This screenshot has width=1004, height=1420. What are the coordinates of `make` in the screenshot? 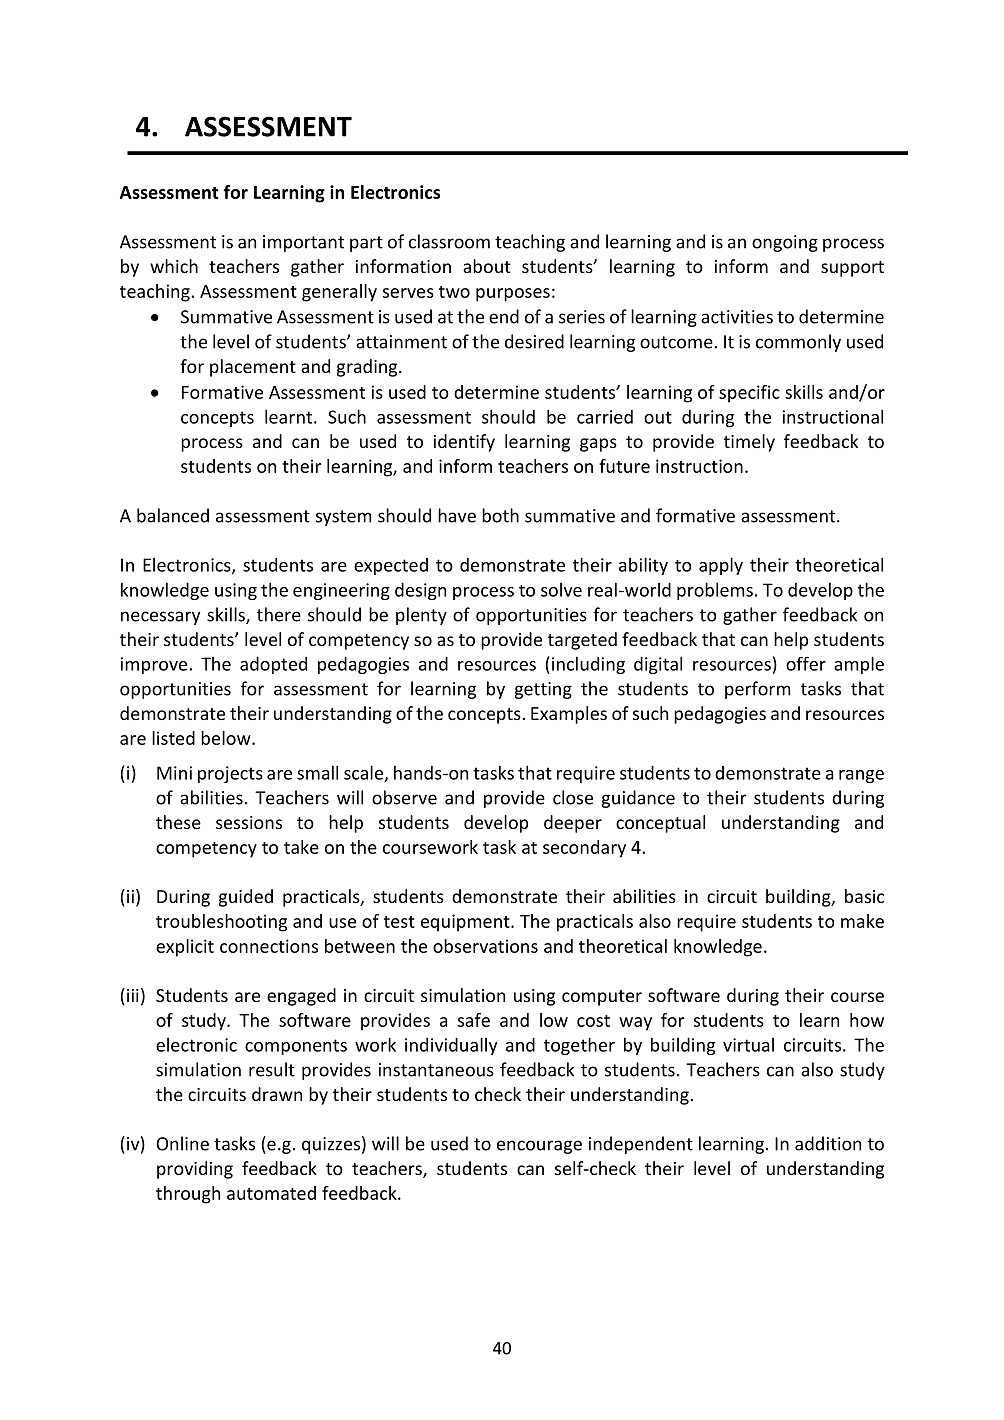 It's located at (862, 921).
